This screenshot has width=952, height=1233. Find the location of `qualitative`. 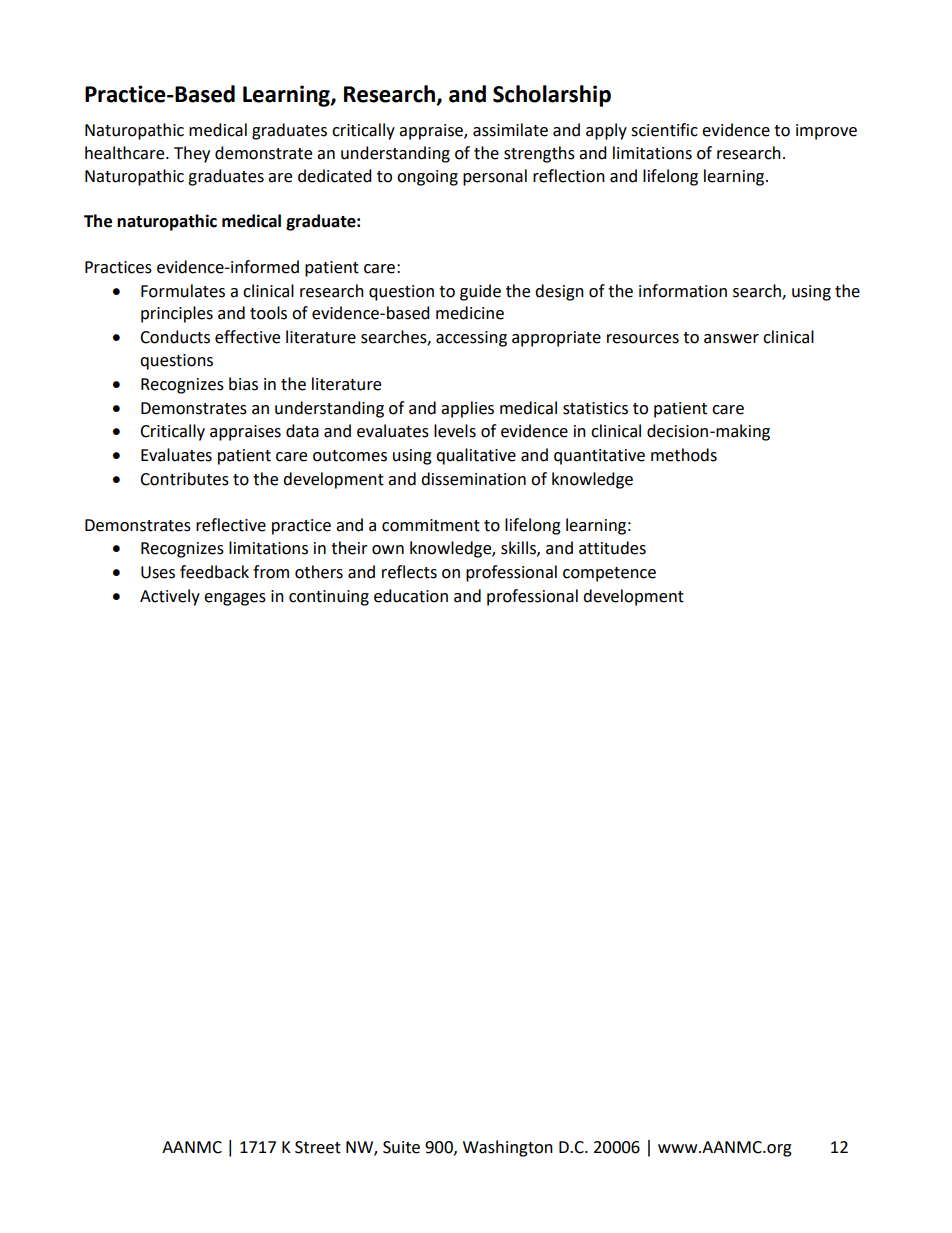

qualitative is located at coordinates (476, 456).
